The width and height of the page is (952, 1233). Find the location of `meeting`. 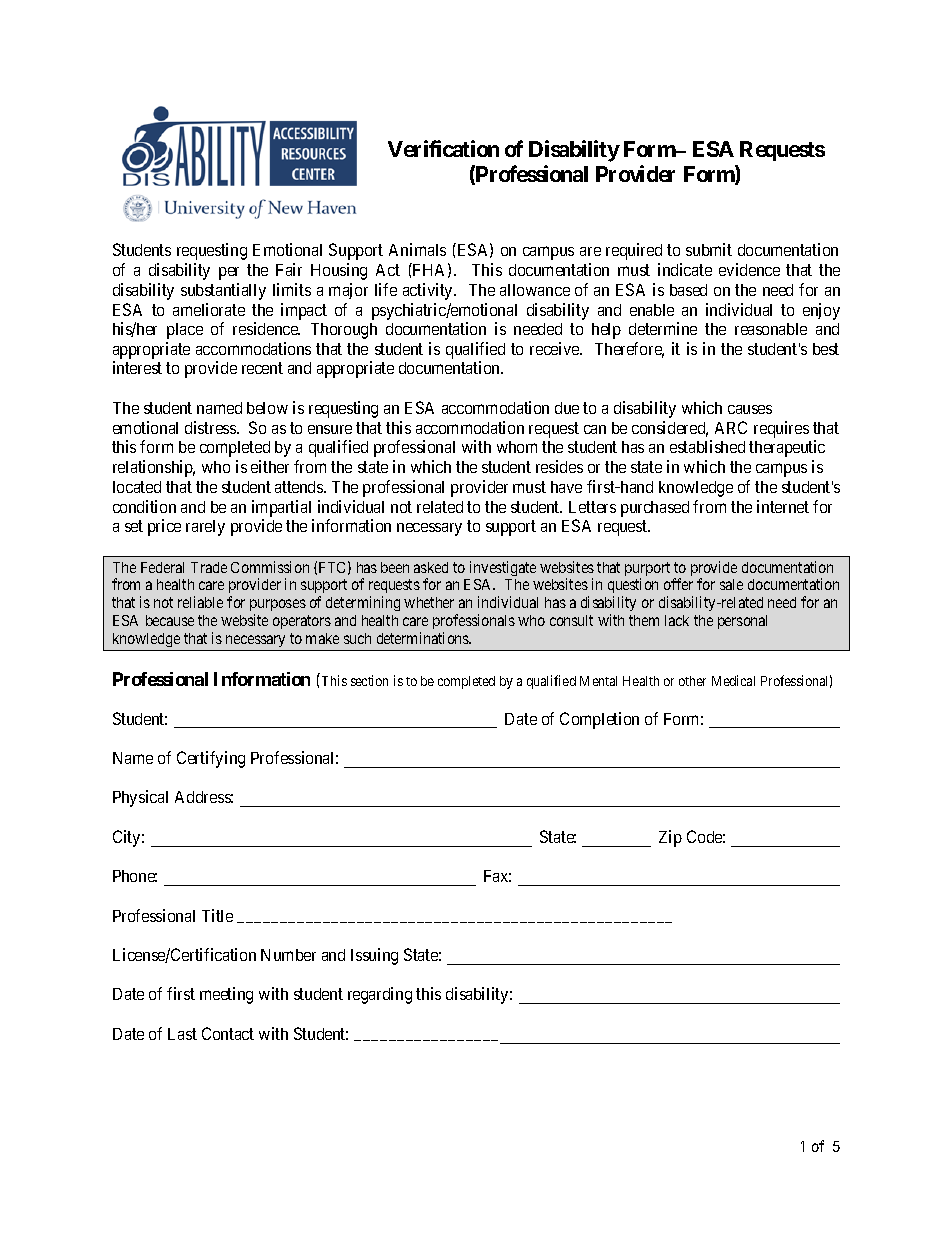

meeting is located at coordinates (226, 995).
